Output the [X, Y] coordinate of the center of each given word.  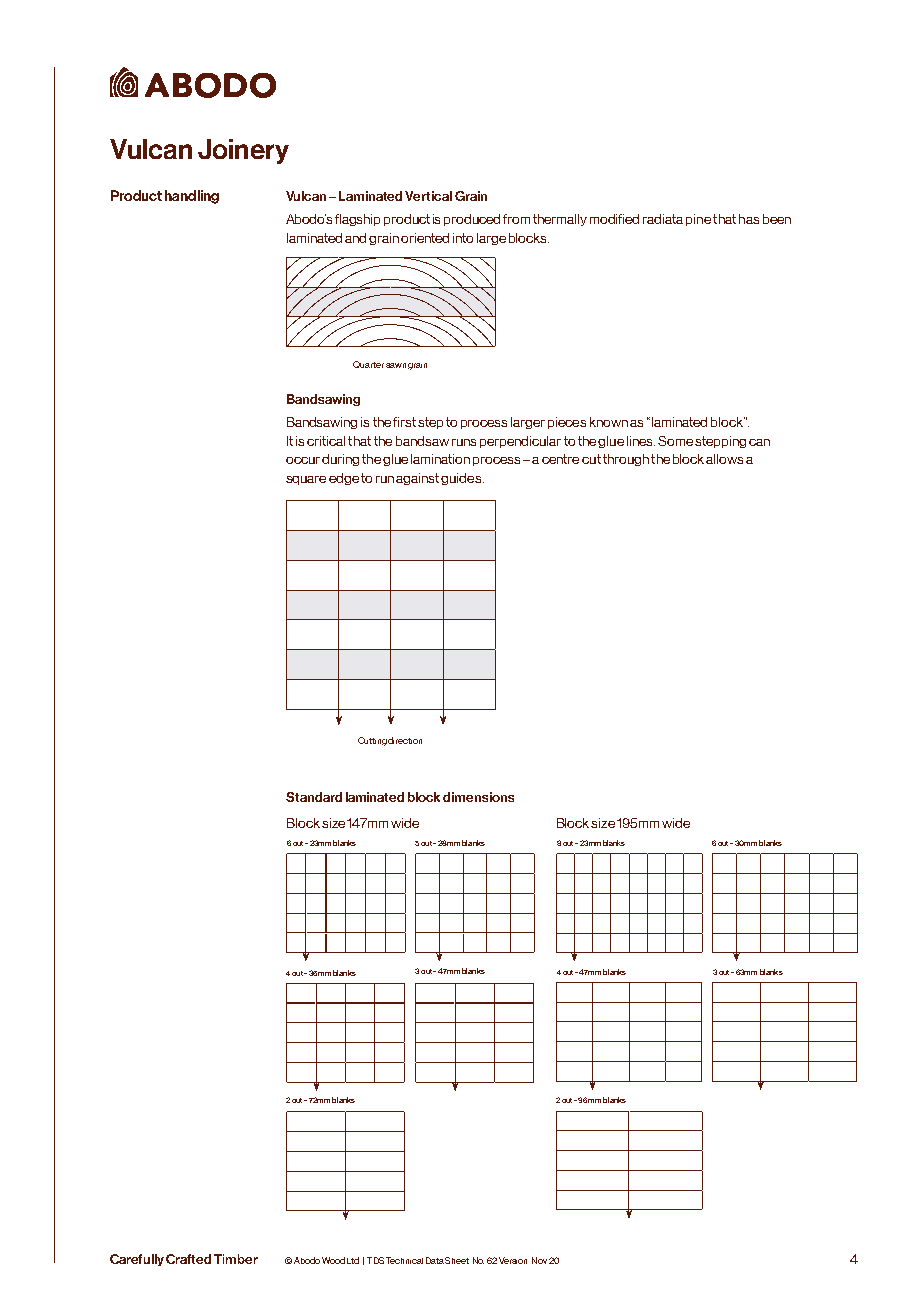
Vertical [428, 196]
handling [192, 197]
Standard [314, 797]
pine [698, 220]
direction [405, 740]
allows [724, 459]
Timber [236, 1259]
